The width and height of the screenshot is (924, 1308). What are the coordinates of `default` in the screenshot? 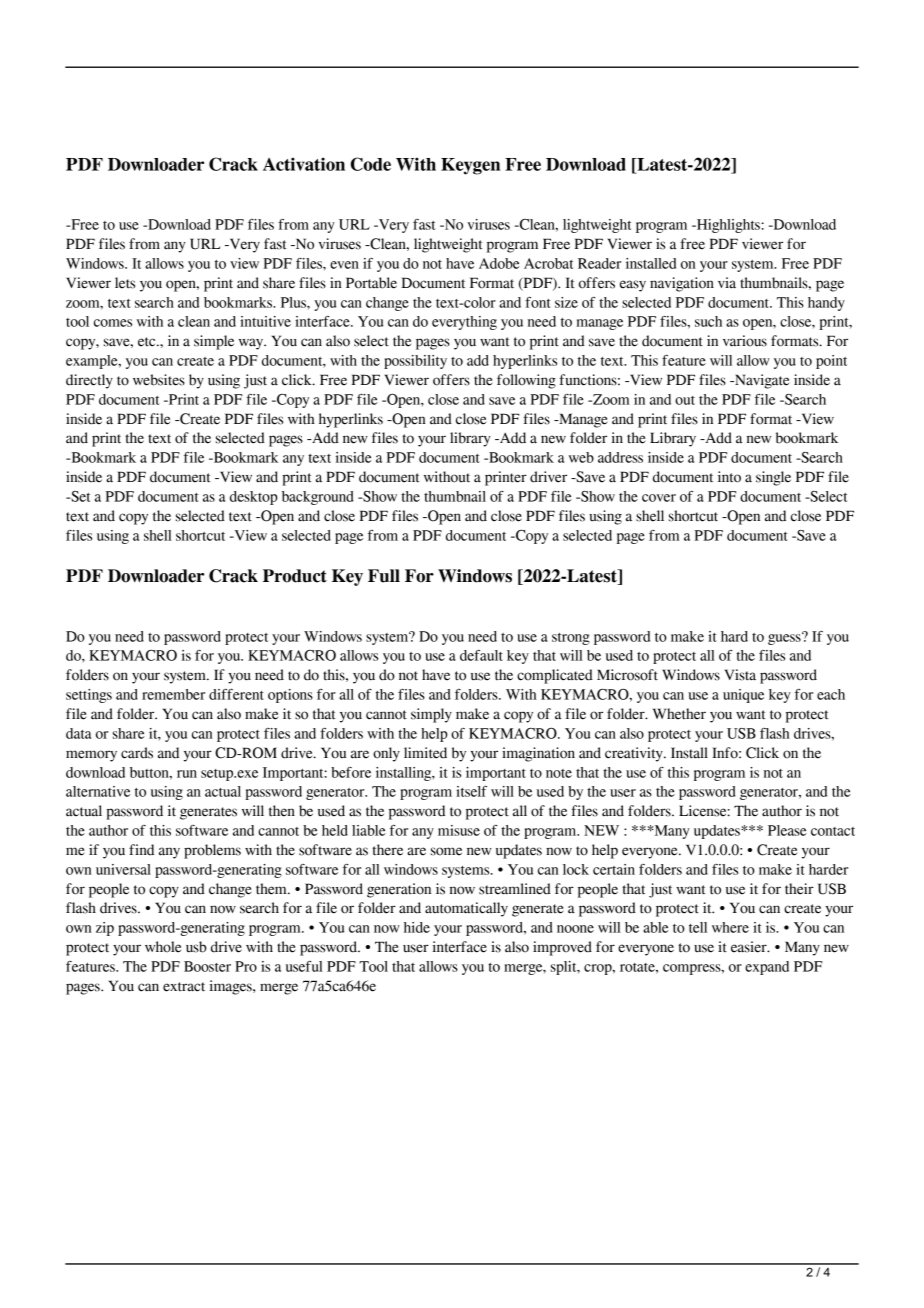 It's located at (481, 655).
